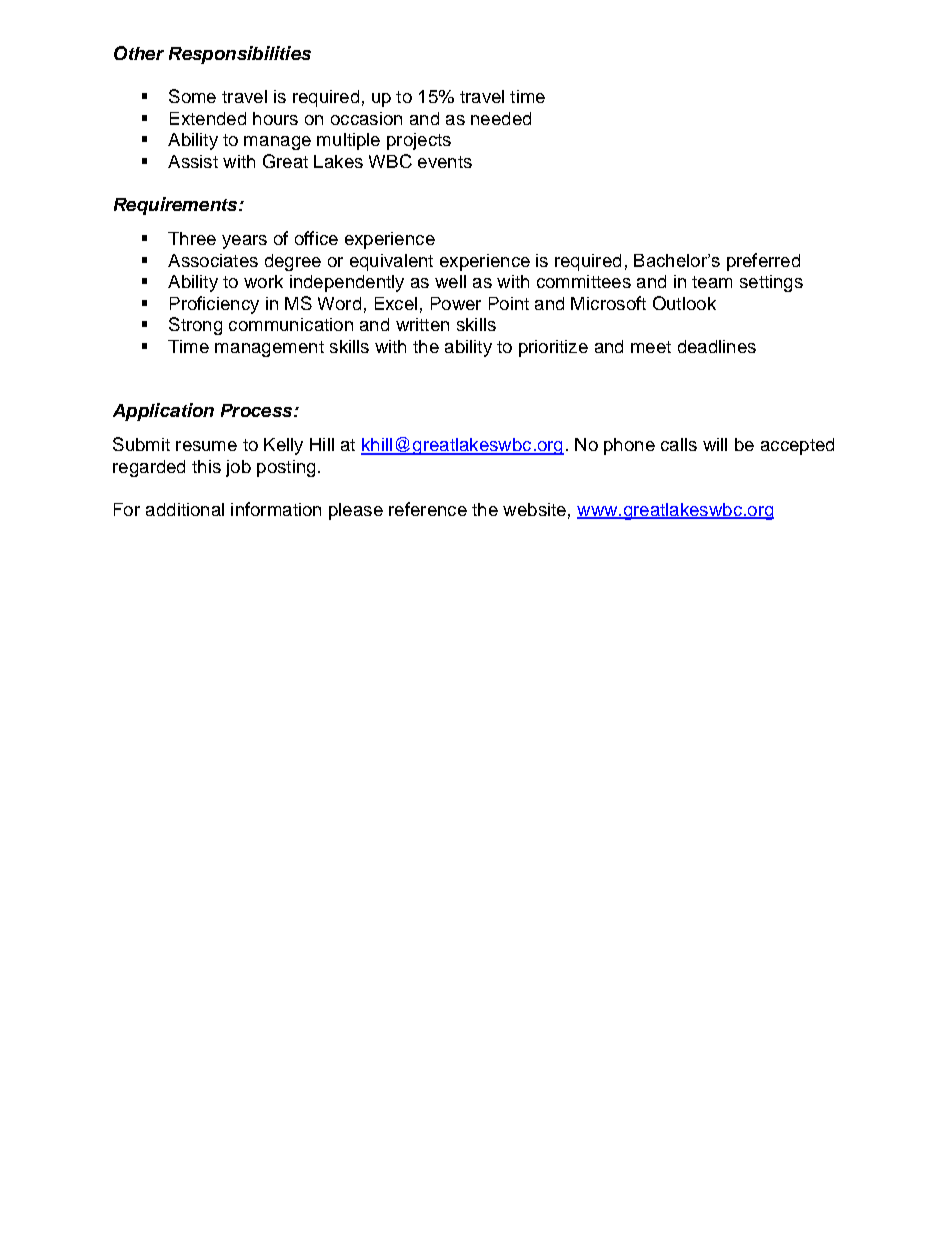 Image resolution: width=952 pixels, height=1233 pixels. Describe the element at coordinates (712, 282) in the screenshot. I see `team` at that location.
